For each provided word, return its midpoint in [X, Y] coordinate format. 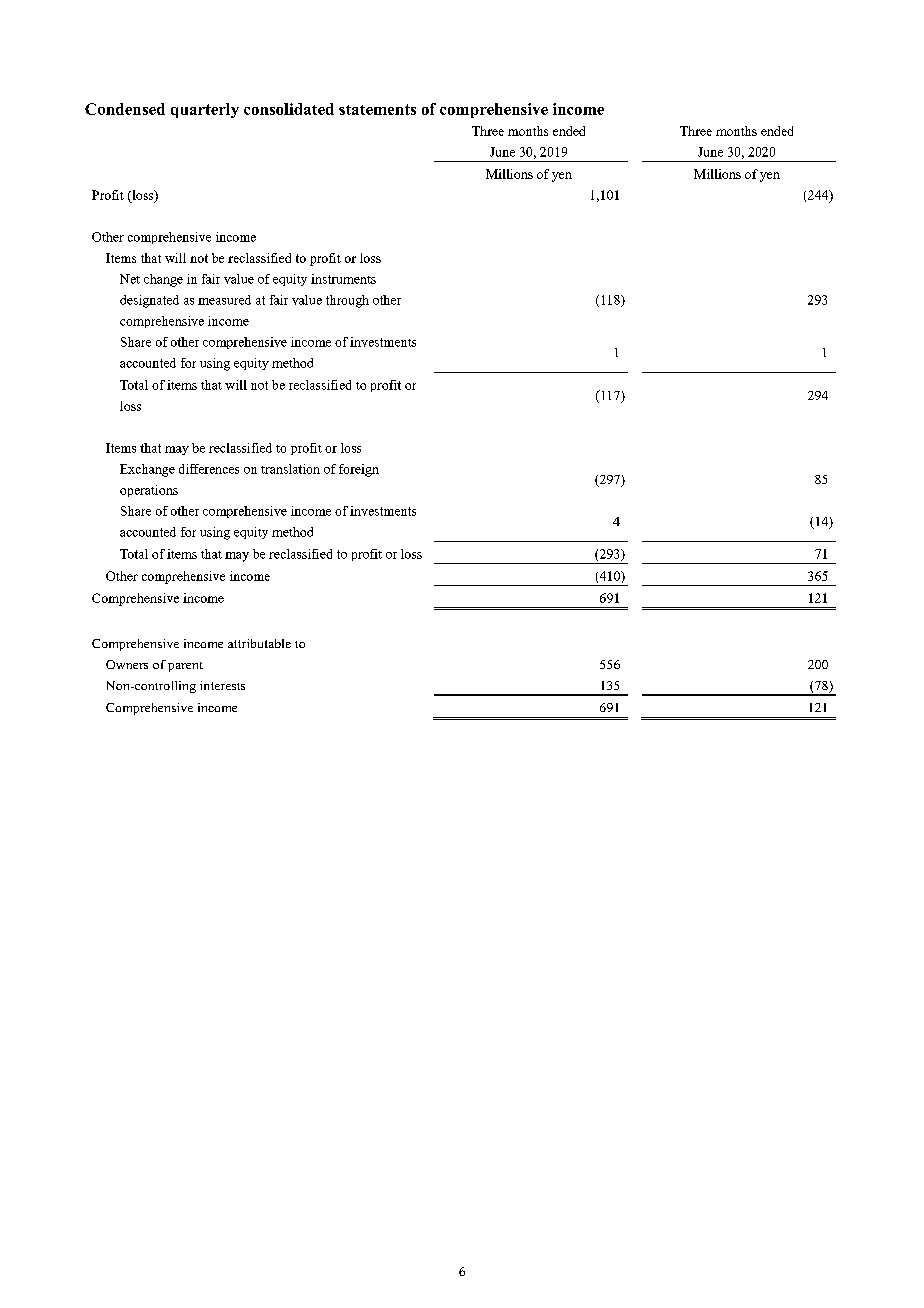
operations [149, 491]
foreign [359, 470]
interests [222, 685]
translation [290, 469]
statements [377, 109]
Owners [127, 664]
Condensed [125, 109]
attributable [259, 643]
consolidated [289, 109]
